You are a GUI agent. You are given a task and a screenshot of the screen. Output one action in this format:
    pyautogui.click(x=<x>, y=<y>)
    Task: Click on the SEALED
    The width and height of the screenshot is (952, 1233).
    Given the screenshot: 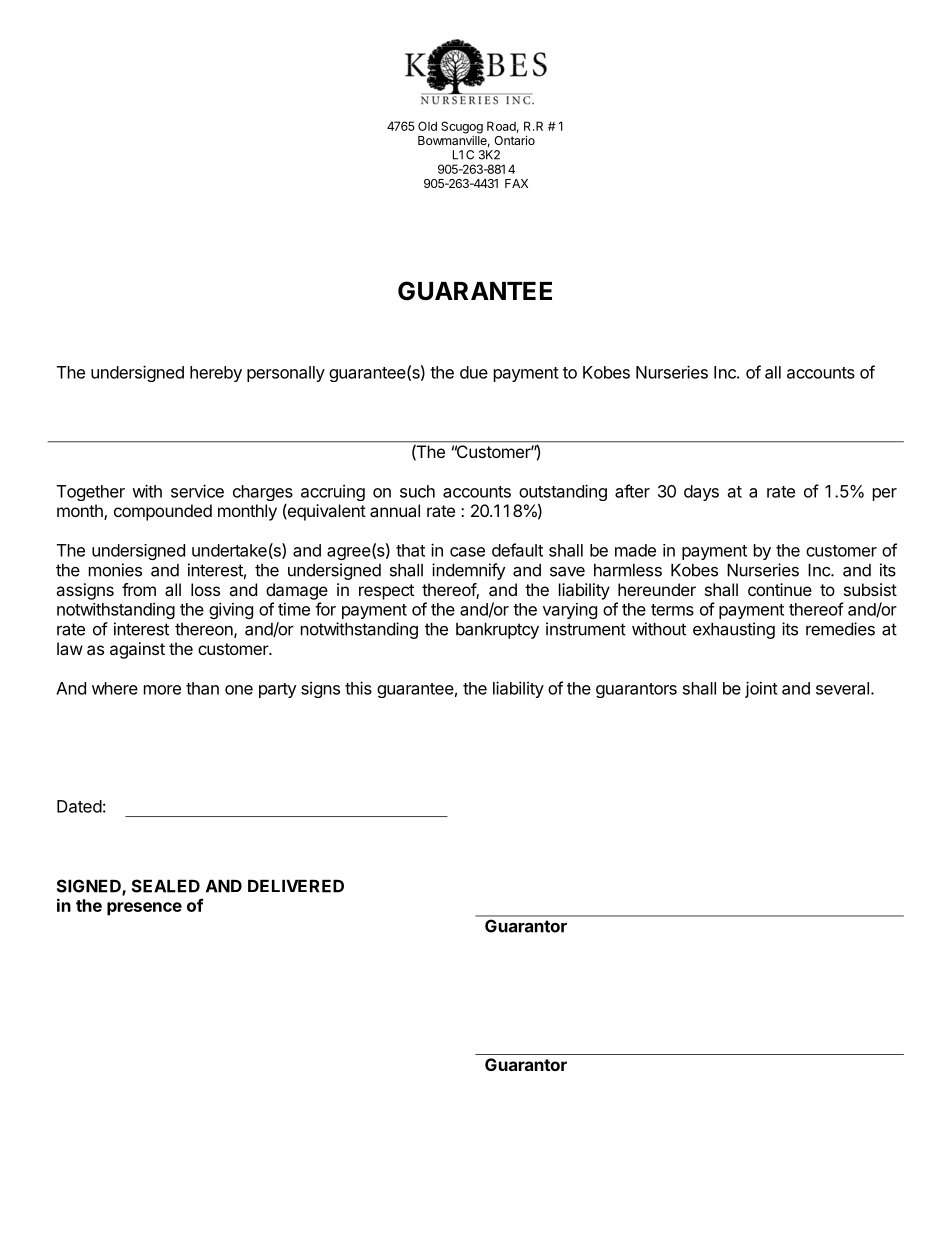 What is the action you would take?
    pyautogui.click(x=166, y=886)
